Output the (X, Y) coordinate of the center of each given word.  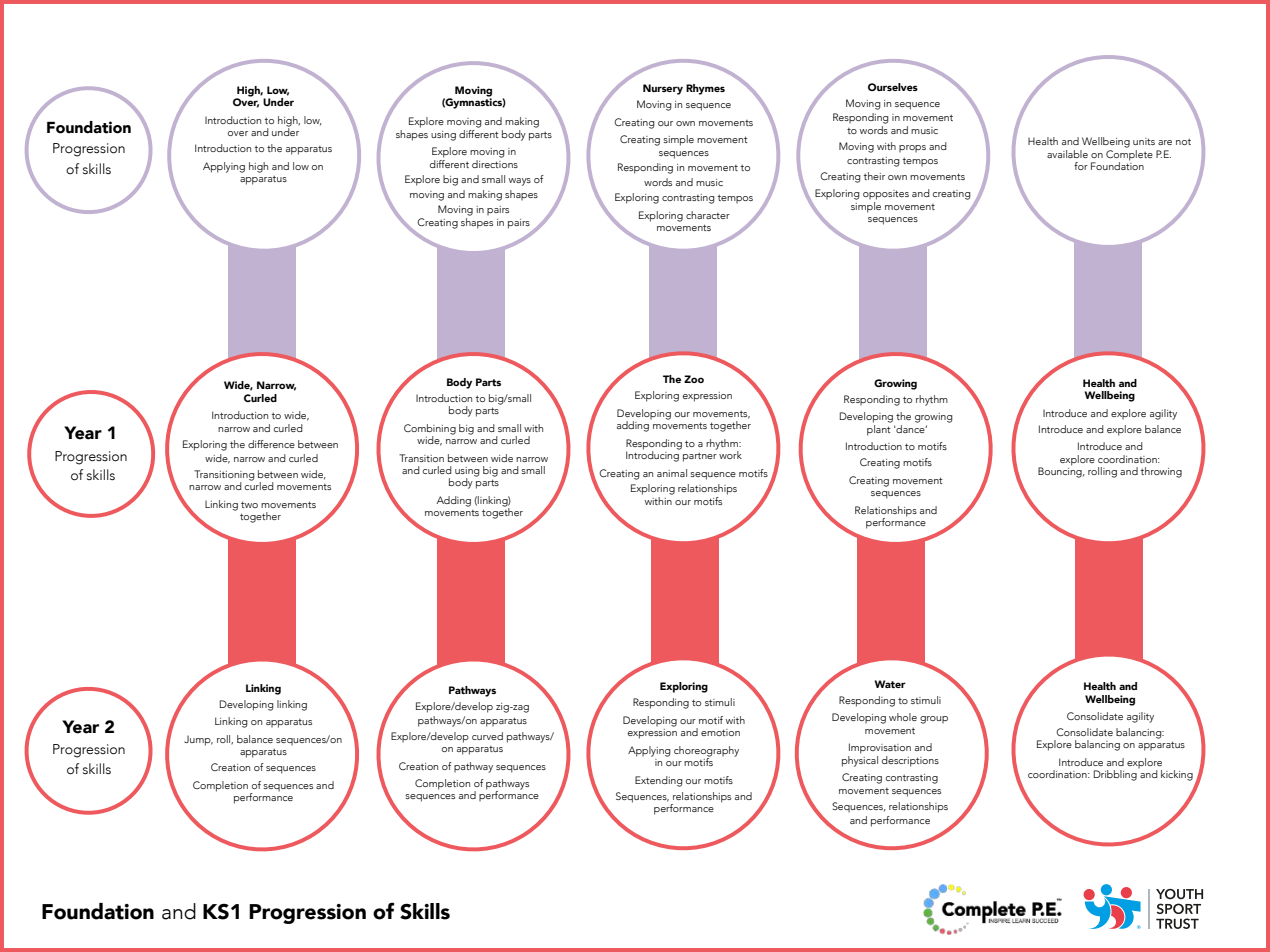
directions (495, 162)
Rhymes (705, 89)
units (1144, 141)
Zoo (694, 379)
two (249, 504)
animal (672, 473)
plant (879, 429)
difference (271, 444)
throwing (1161, 472)
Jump (198, 740)
